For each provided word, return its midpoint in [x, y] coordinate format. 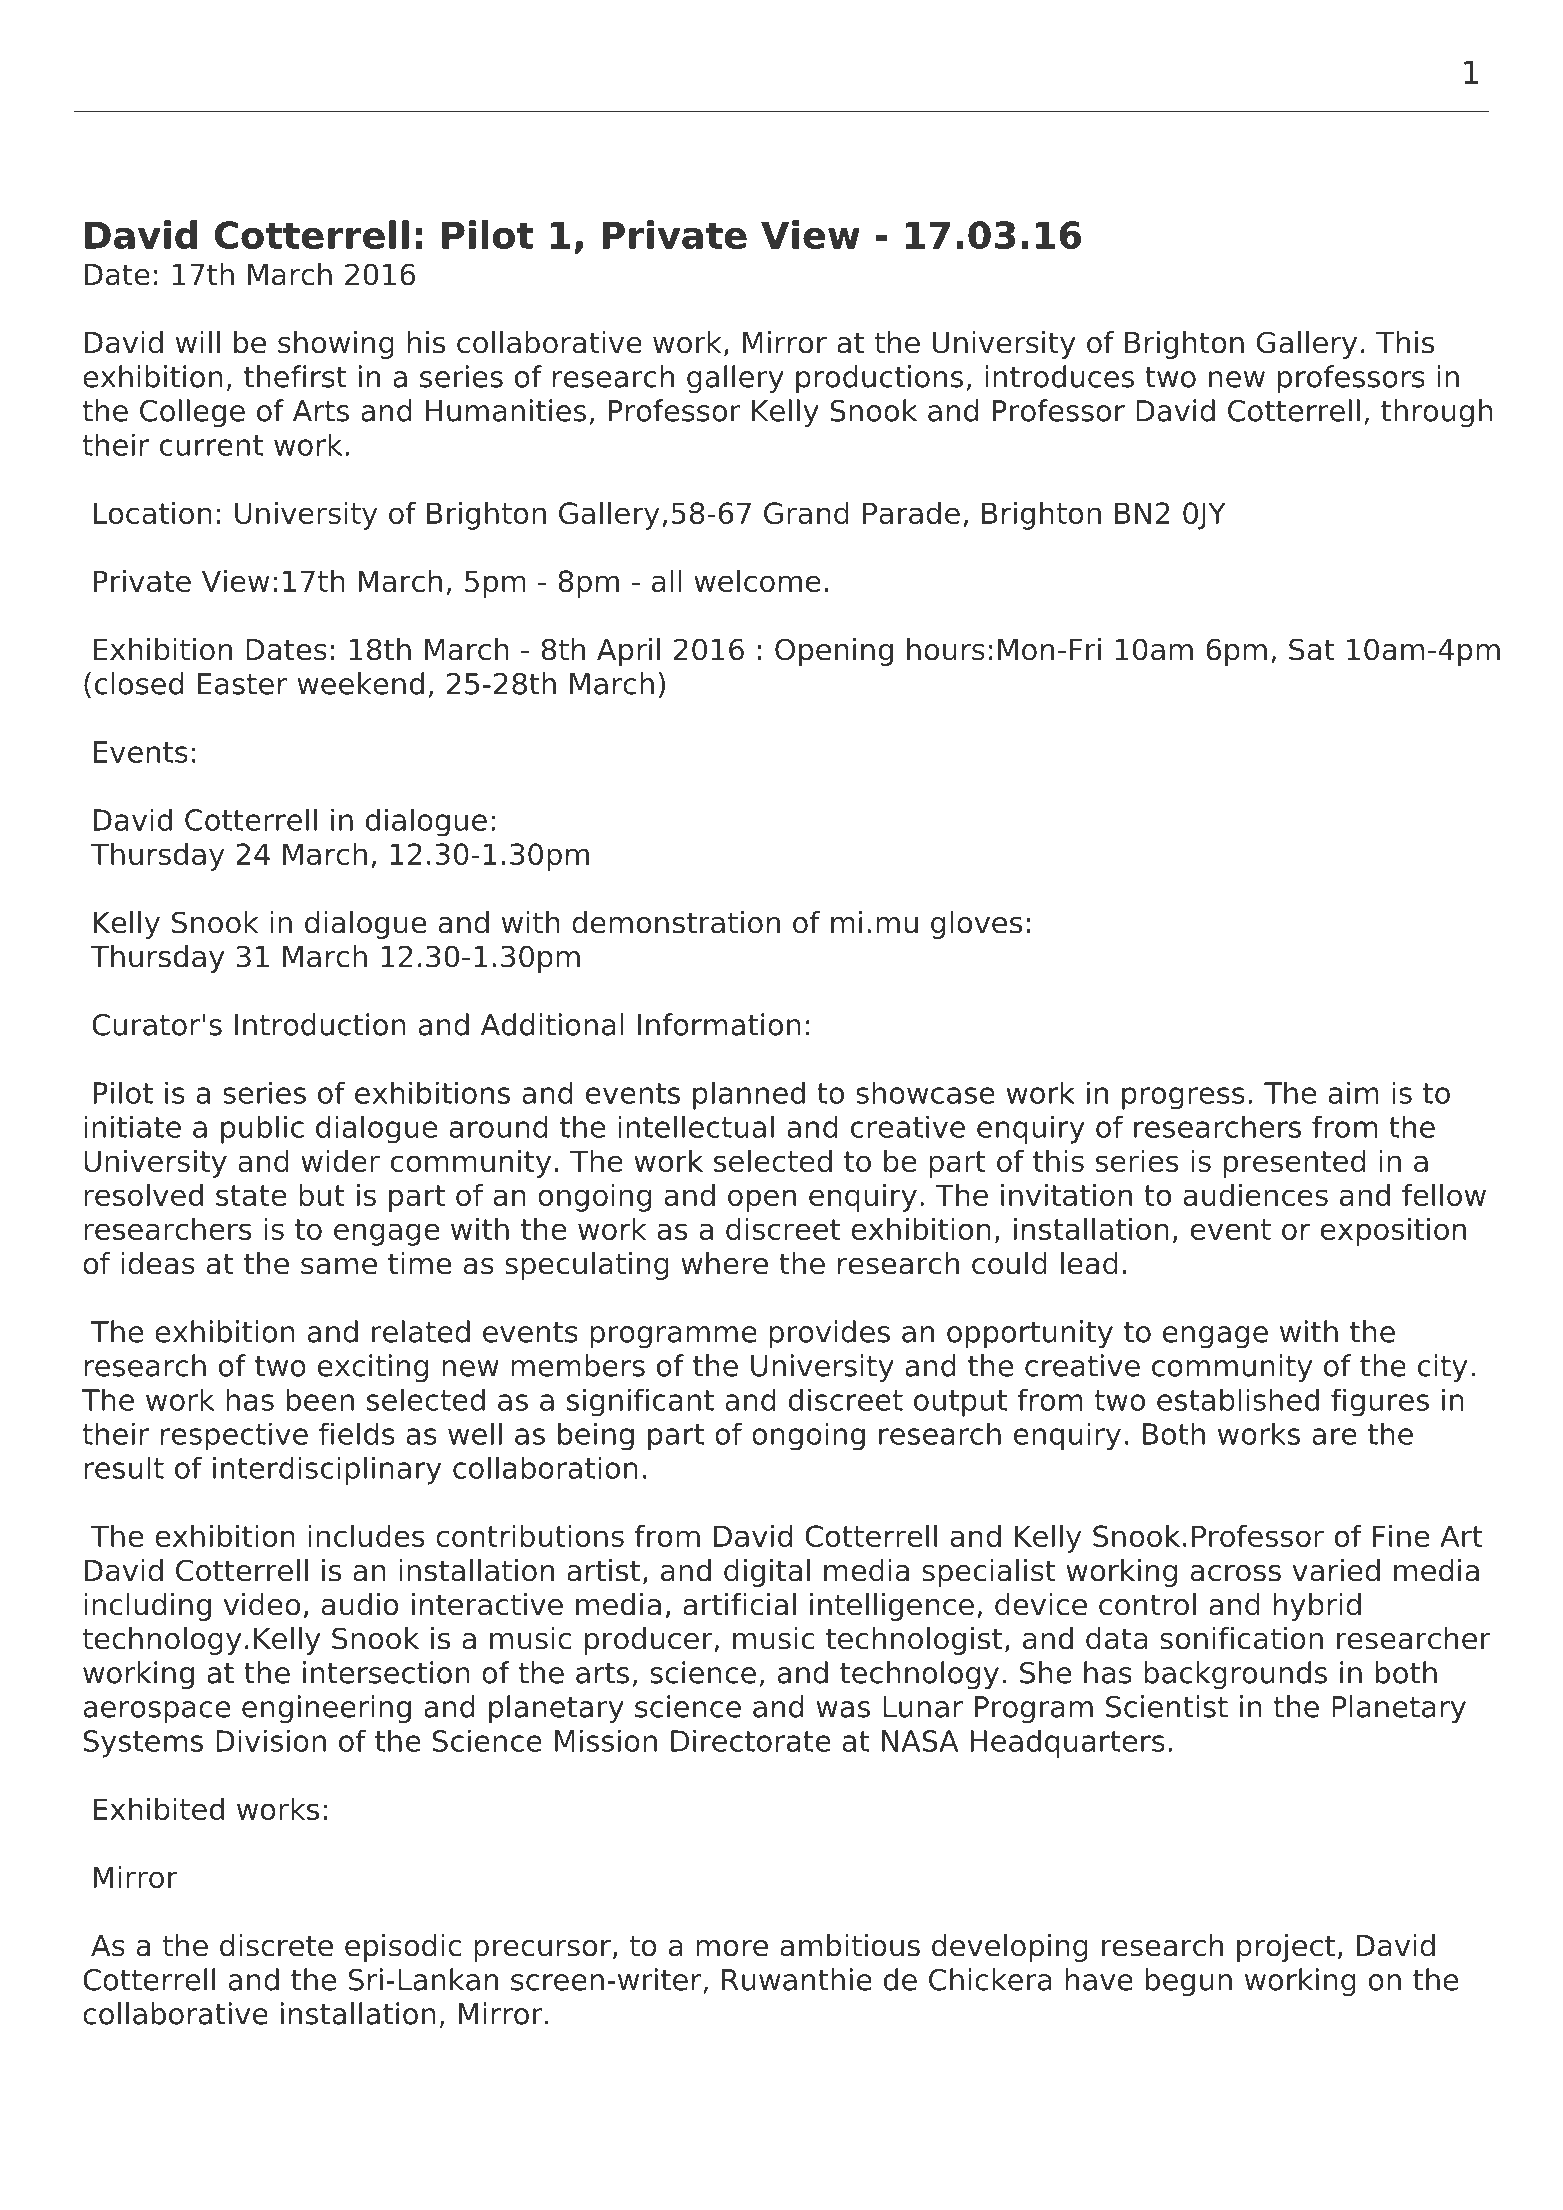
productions [879, 379]
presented [1294, 1164]
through [1437, 413]
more [732, 1948]
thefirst [295, 376]
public [262, 1130]
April [628, 652]
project [1286, 1948]
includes [366, 1536]
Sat [1312, 649]
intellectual [696, 1127]
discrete [276, 1945]
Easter [242, 684]
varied [1336, 1570]
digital [767, 1573]
